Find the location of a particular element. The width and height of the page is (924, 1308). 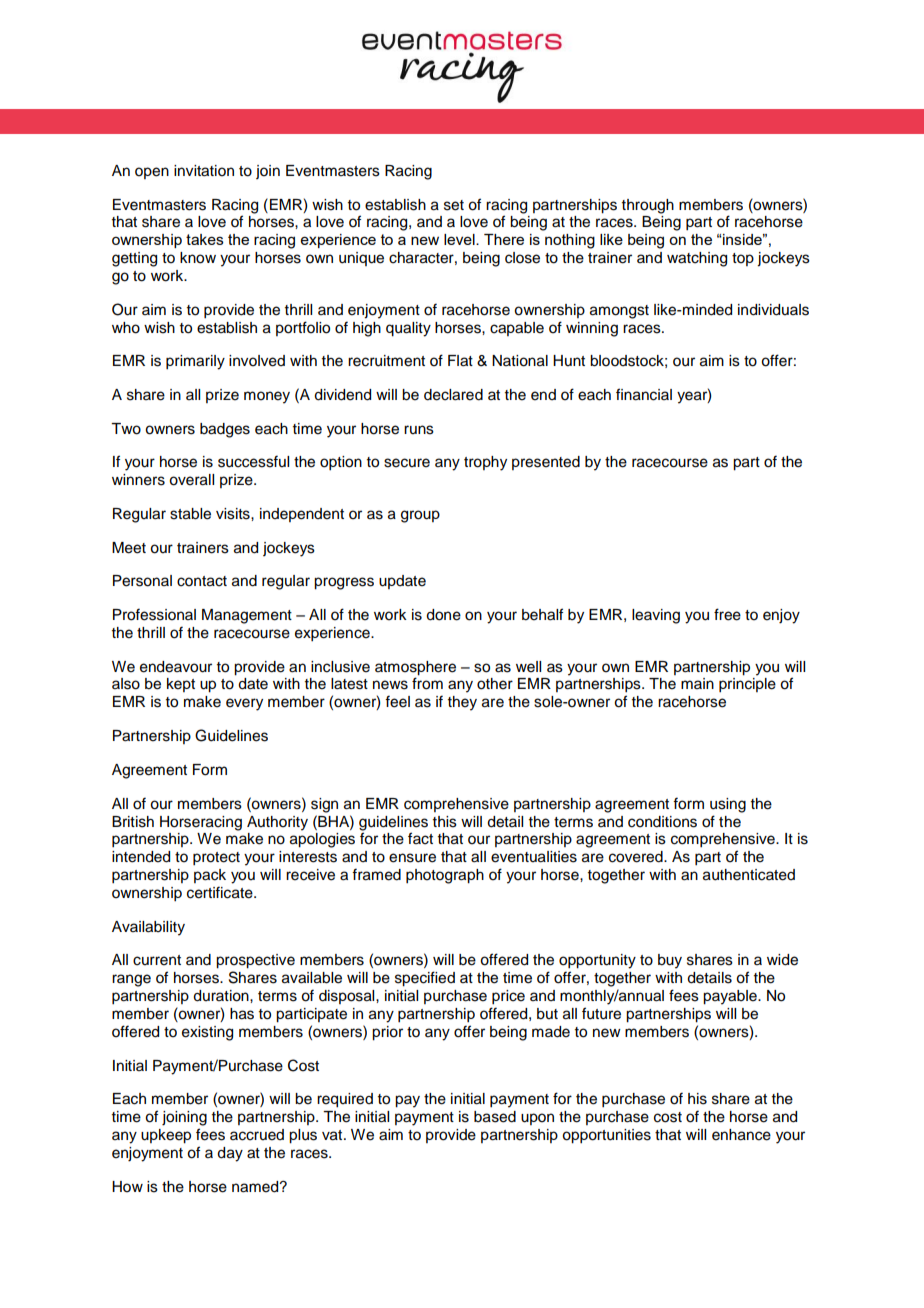

free is located at coordinates (727, 614).
